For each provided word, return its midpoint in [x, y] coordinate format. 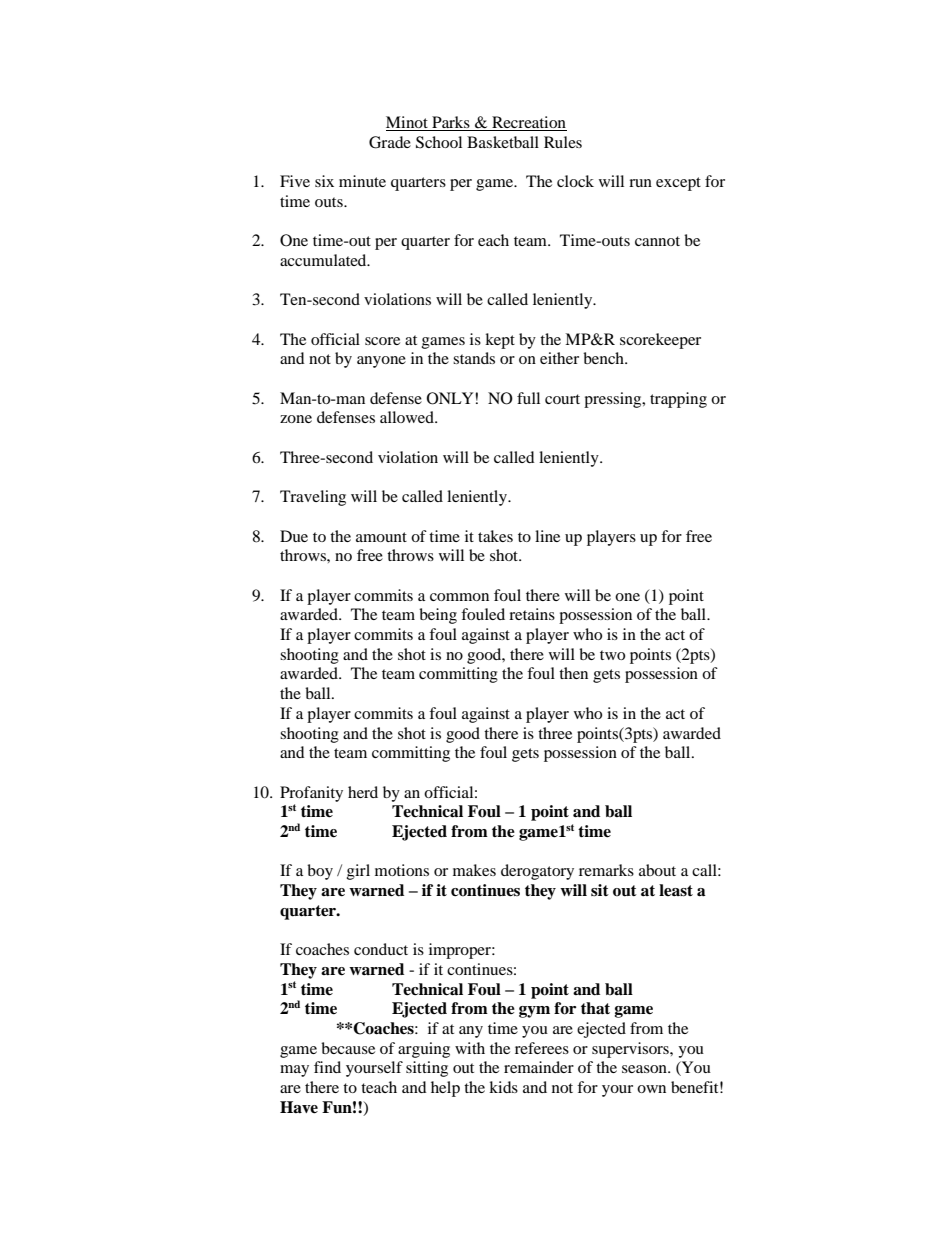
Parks [451, 123]
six [324, 181]
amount [381, 537]
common [459, 597]
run [640, 183]
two [612, 655]
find [327, 1067]
